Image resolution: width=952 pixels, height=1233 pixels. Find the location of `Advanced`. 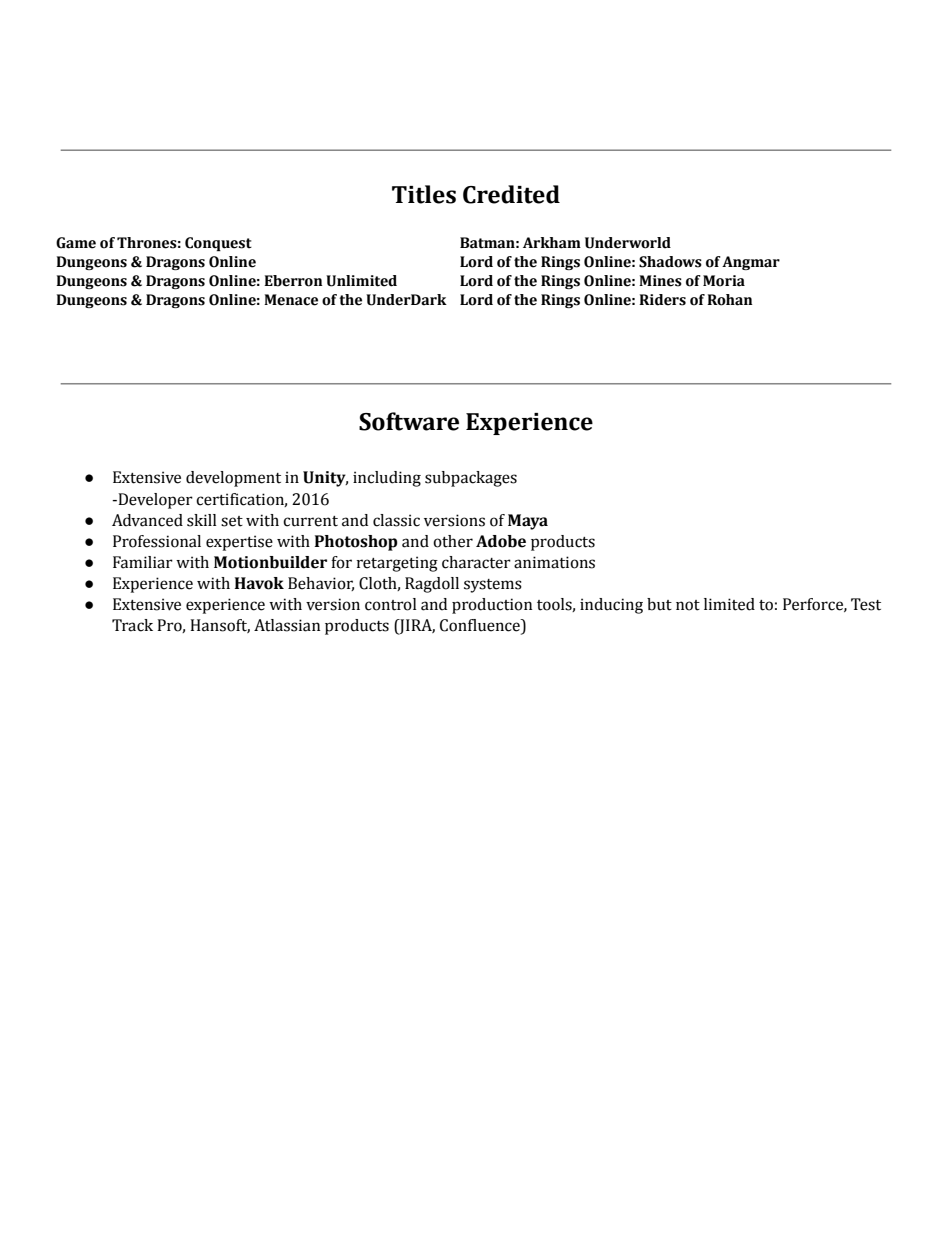

Advanced is located at coordinates (147, 520).
